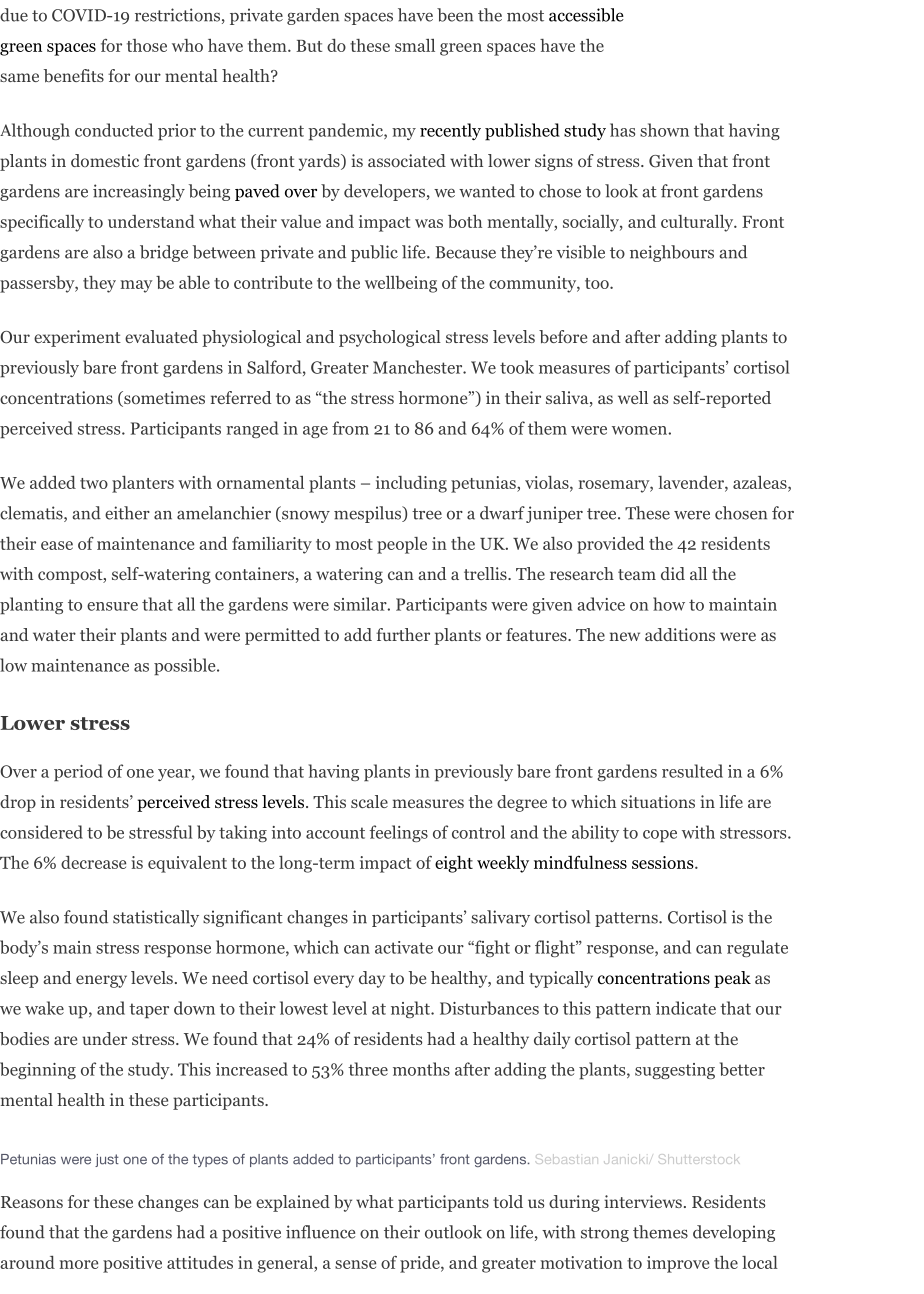 This document has height=1294, width=924. I want to click on more, so click(79, 1264).
